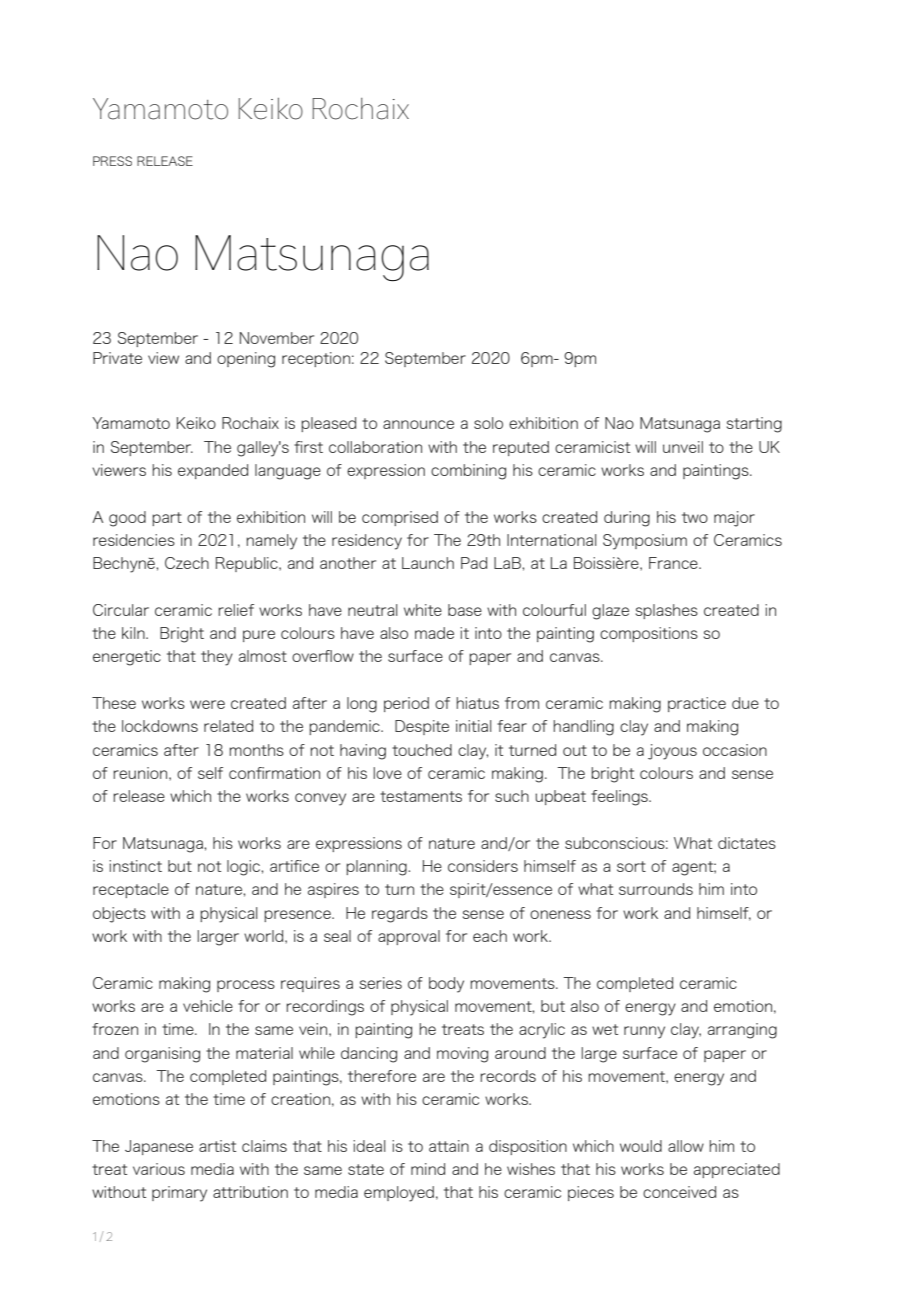  What do you see at coordinates (418, 424) in the screenshot?
I see `announce` at bounding box center [418, 424].
